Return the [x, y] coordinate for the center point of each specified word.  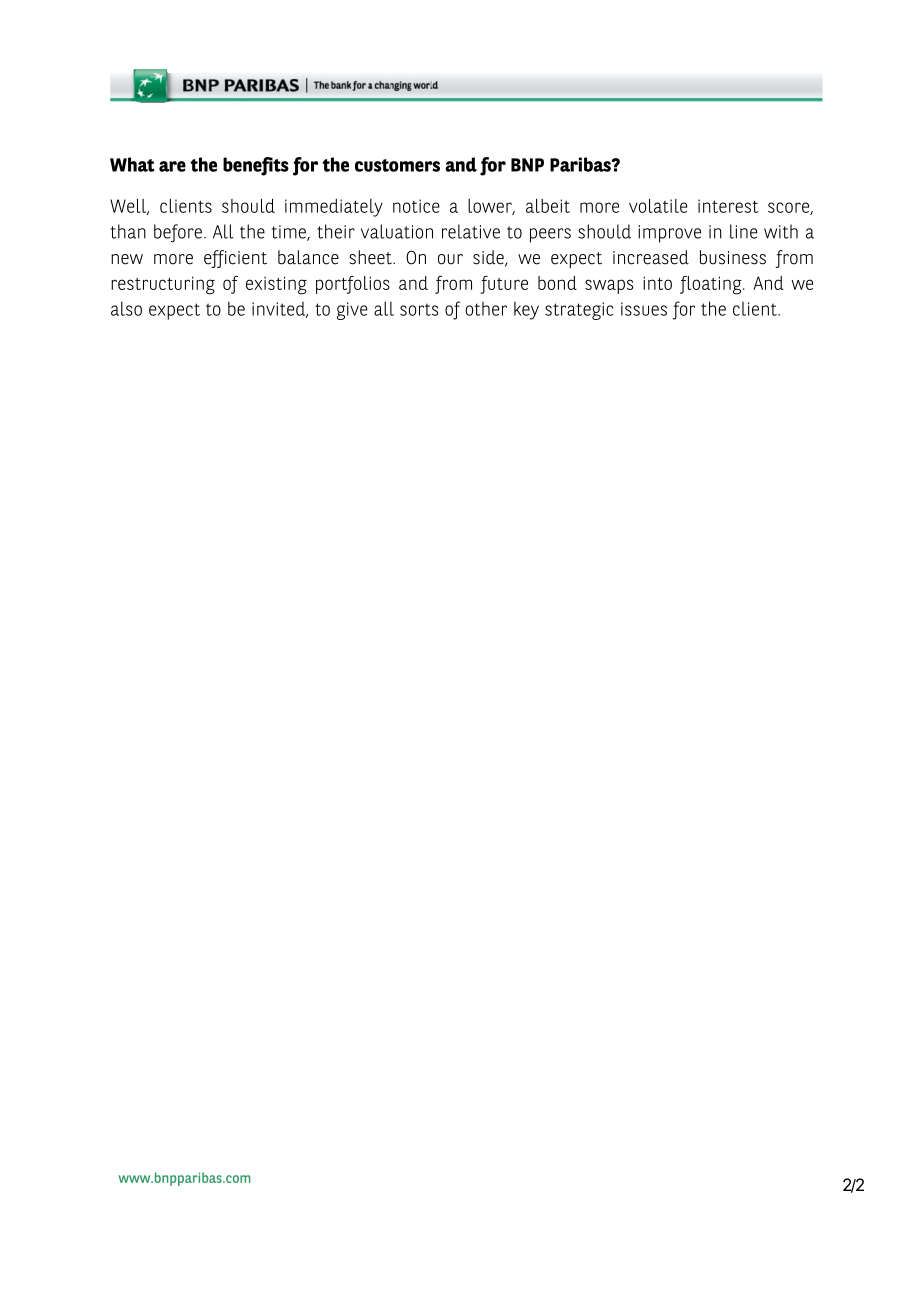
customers [397, 165]
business [733, 257]
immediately [334, 208]
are [172, 166]
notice [416, 206]
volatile [658, 206]
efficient [235, 259]
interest [728, 206]
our [450, 259]
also [126, 309]
